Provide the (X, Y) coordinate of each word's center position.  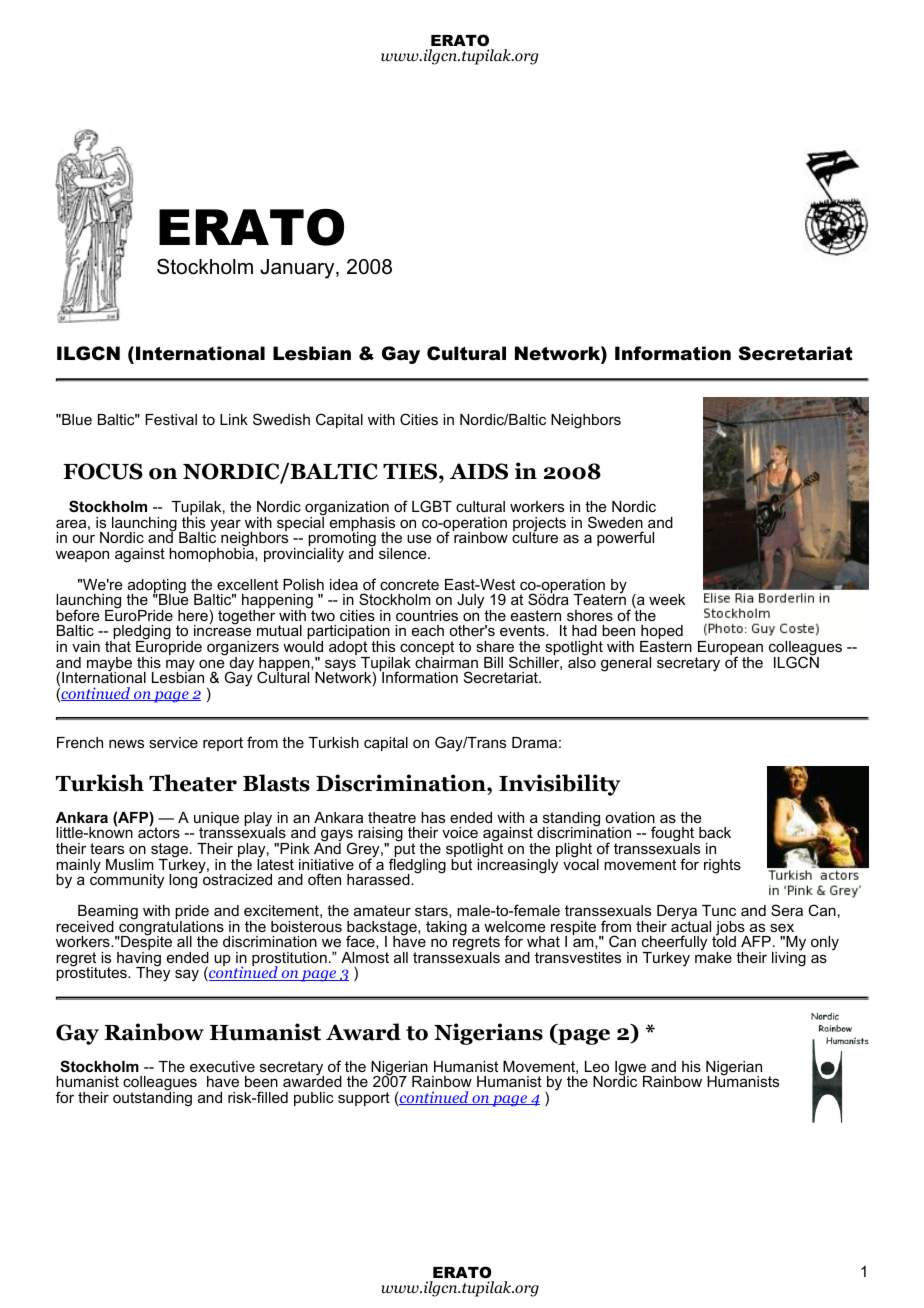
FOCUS (103, 471)
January (298, 269)
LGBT (432, 506)
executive (222, 1066)
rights (722, 866)
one (212, 663)
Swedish (281, 419)
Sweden (615, 522)
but (461, 863)
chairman (446, 661)
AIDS (479, 471)
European (729, 649)
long (184, 880)
